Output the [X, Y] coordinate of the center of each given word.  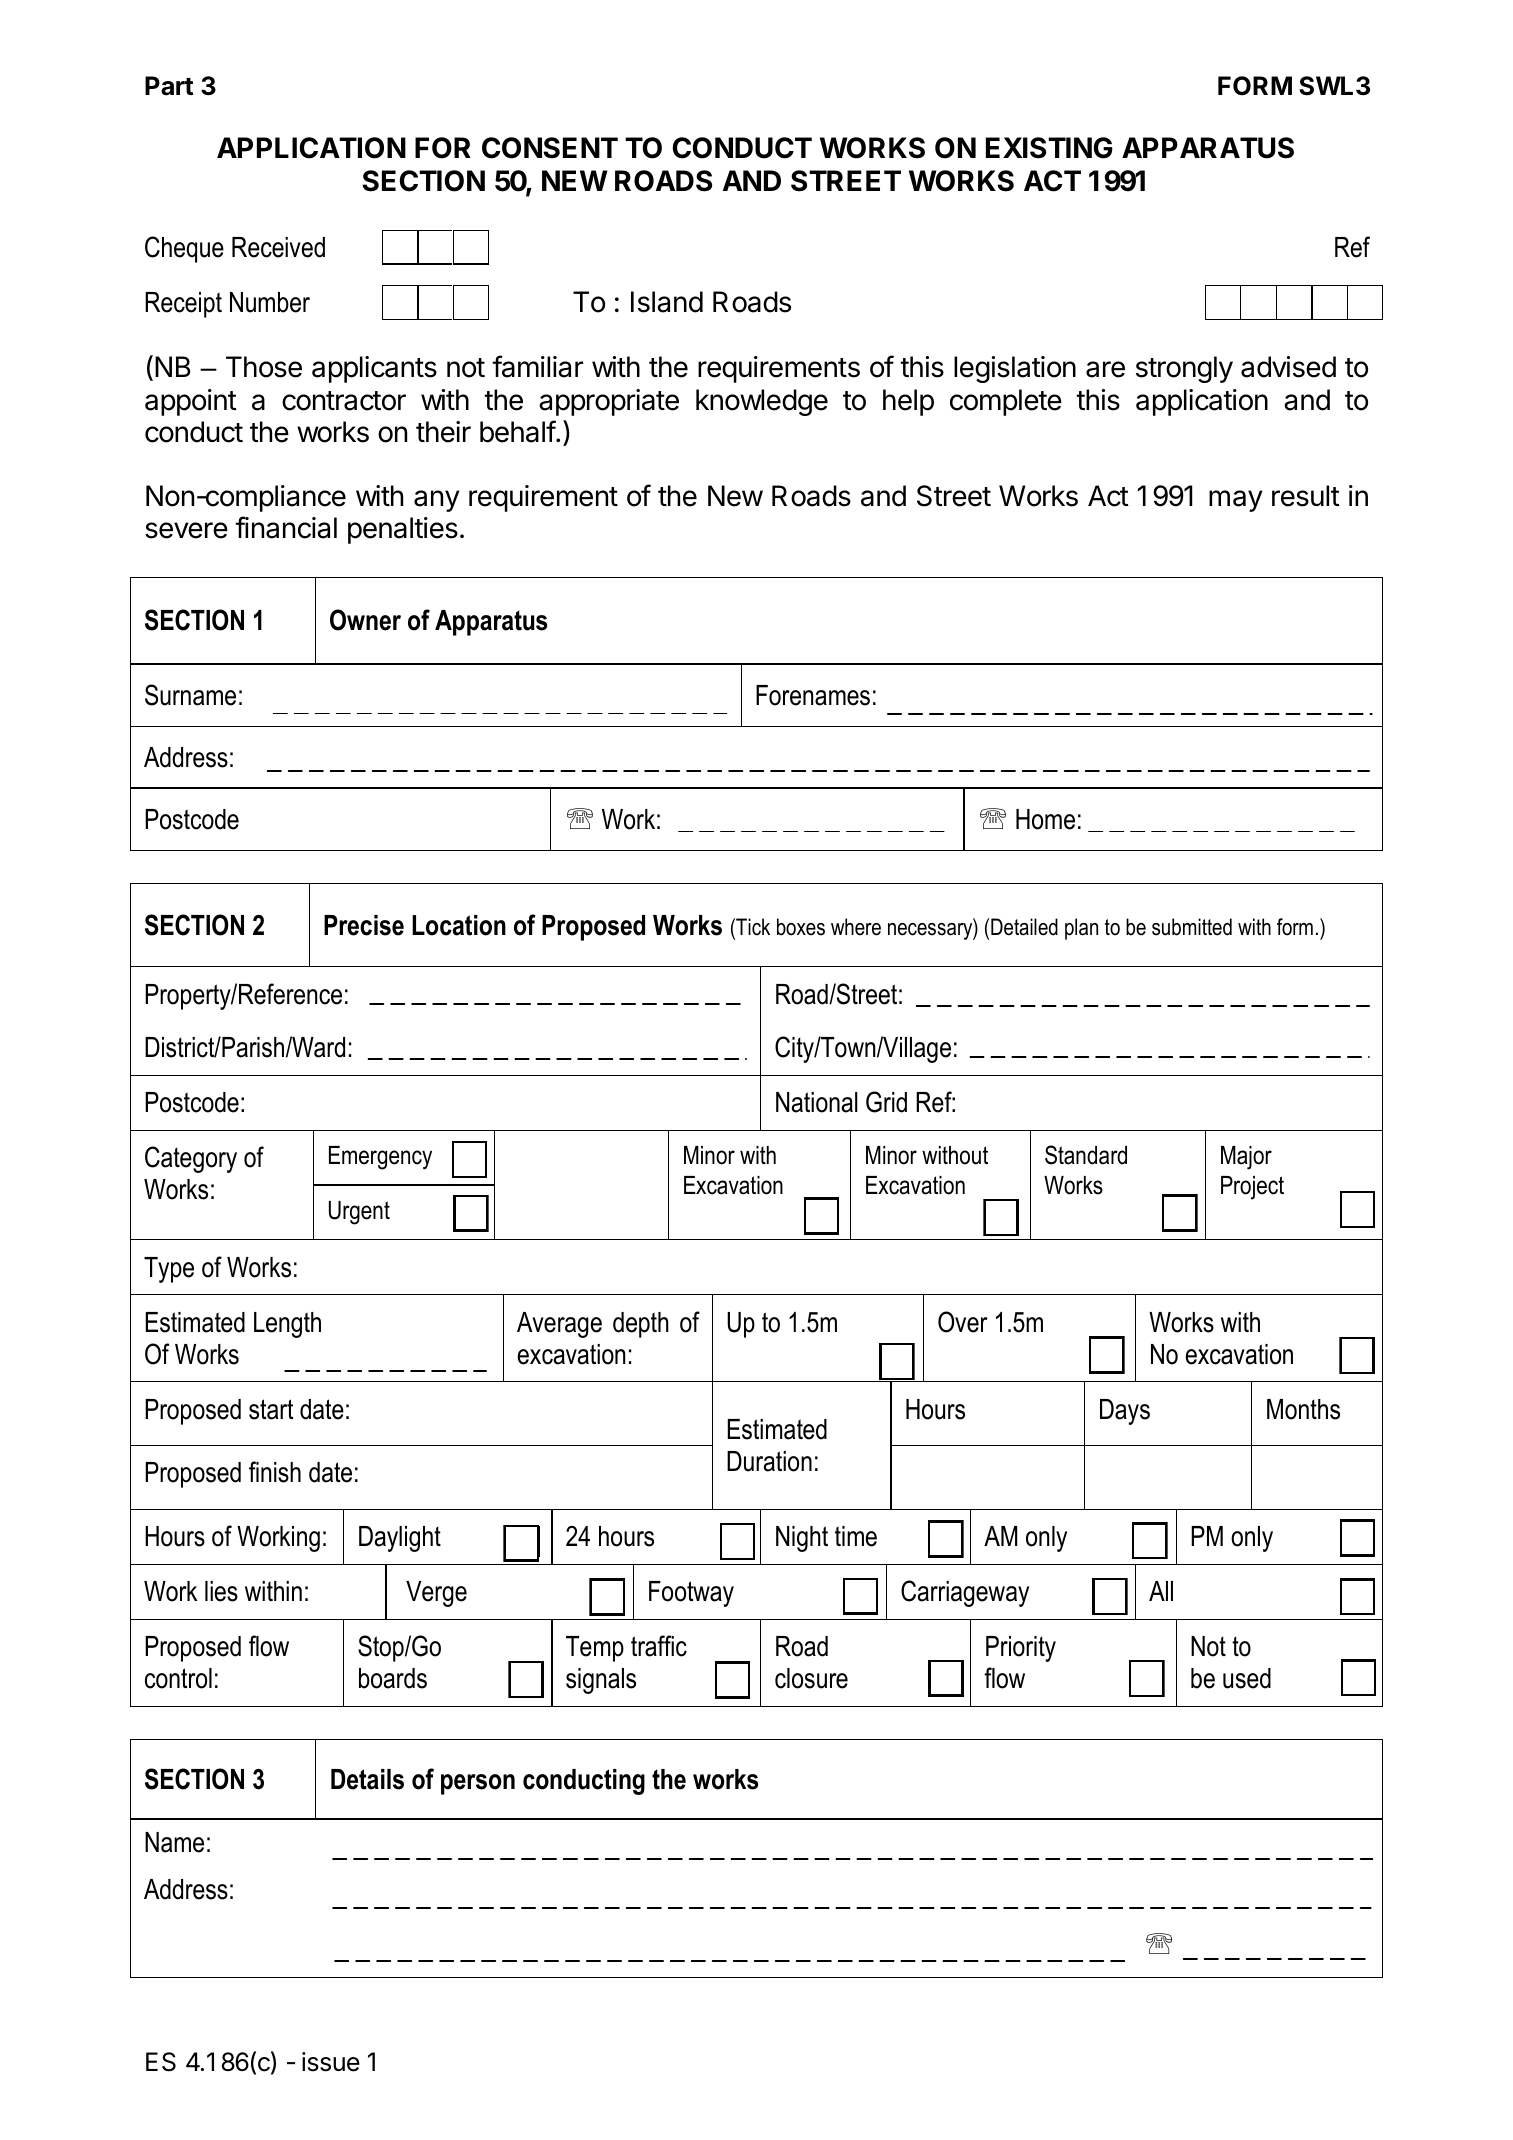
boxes [801, 927]
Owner [365, 620]
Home [1045, 819]
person [478, 1784]
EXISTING [1049, 148]
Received [278, 247]
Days [1125, 1412]
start [271, 1409]
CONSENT [550, 148]
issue [331, 2062]
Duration [769, 1461]
